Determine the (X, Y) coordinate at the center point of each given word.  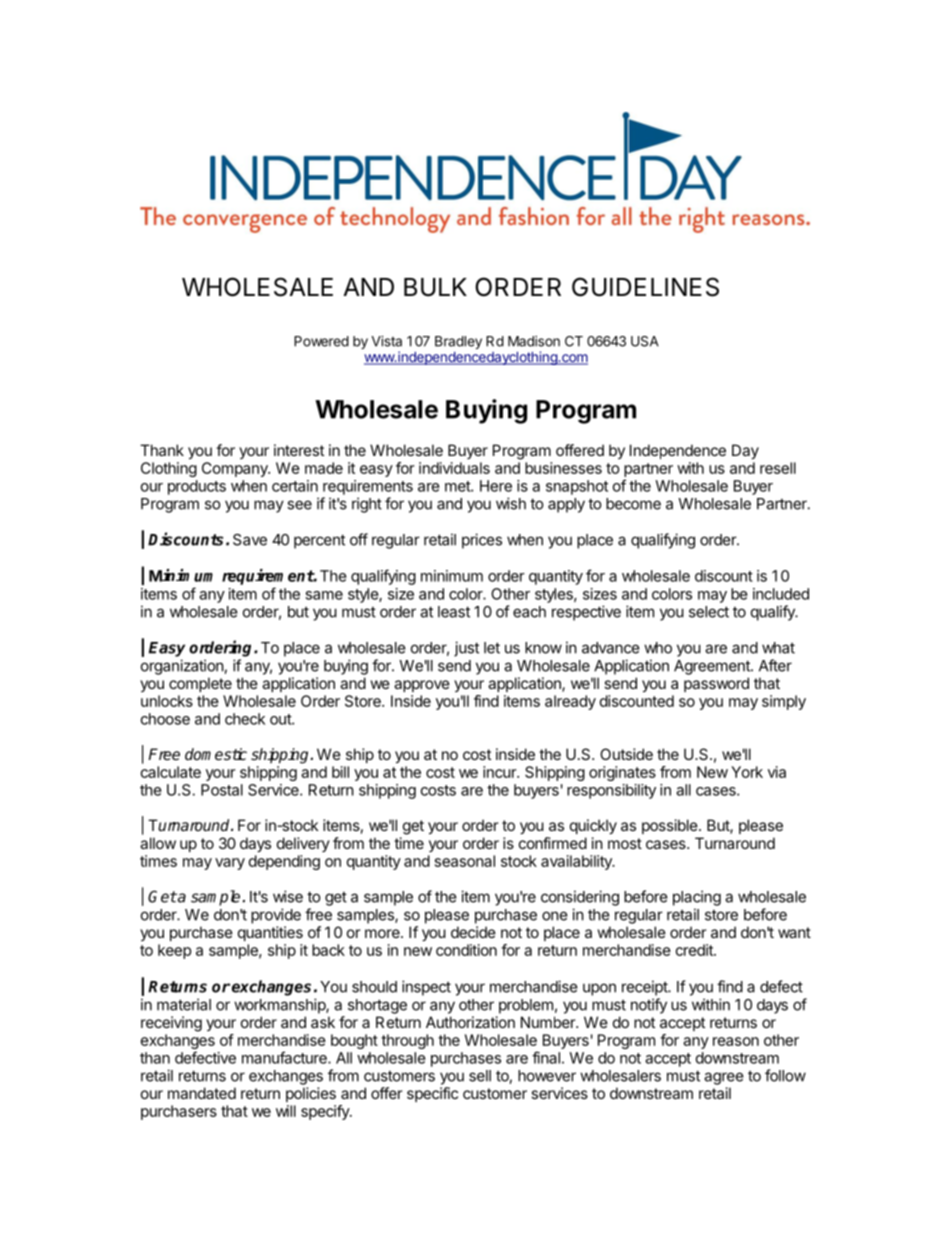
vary (230, 864)
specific (432, 1094)
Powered (321, 341)
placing (697, 898)
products (197, 487)
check (245, 719)
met (458, 486)
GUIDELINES (645, 287)
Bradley (458, 342)
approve (422, 686)
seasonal (465, 861)
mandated (202, 1093)
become (633, 504)
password (716, 684)
